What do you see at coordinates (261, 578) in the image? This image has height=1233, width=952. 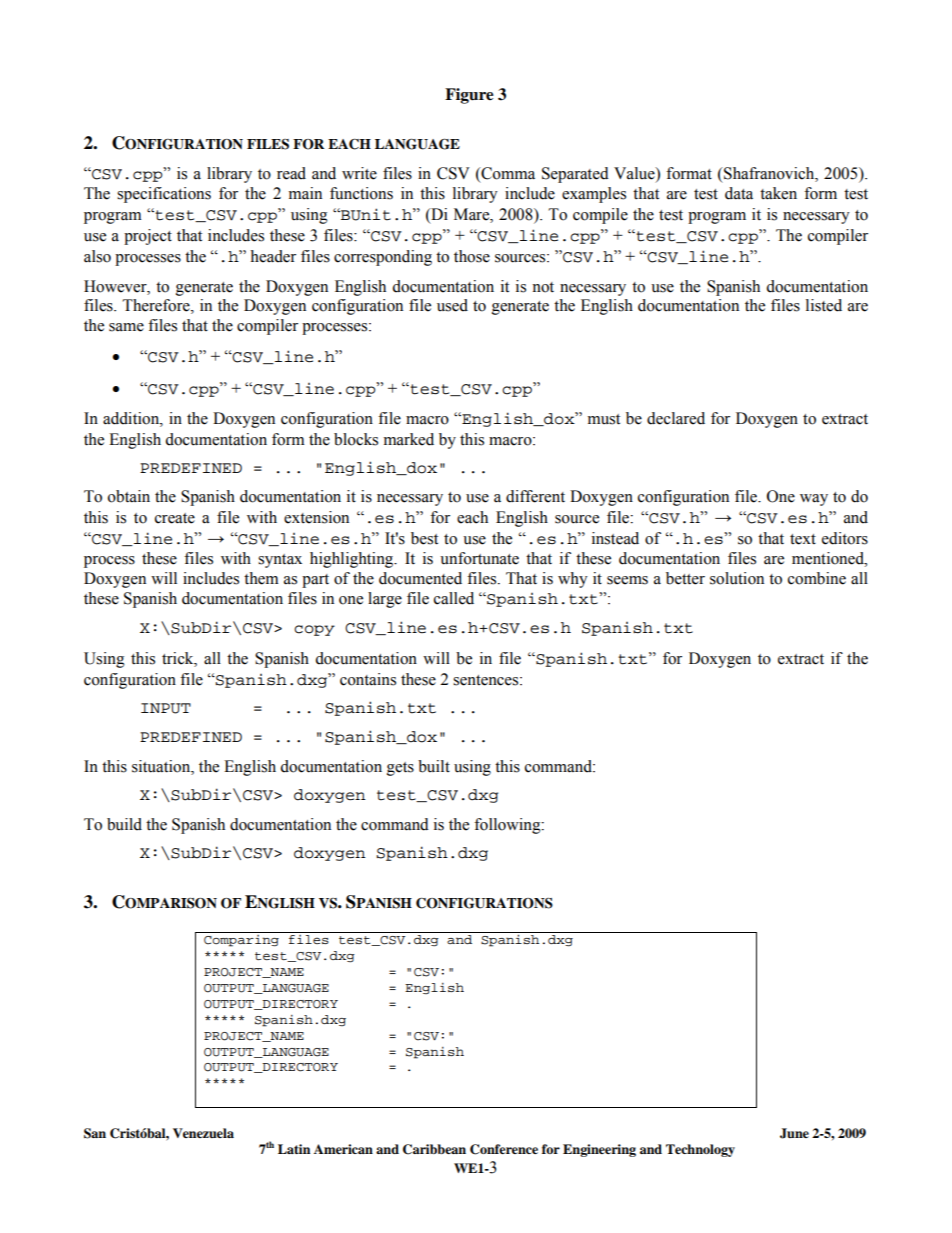 I see `them` at bounding box center [261, 578].
